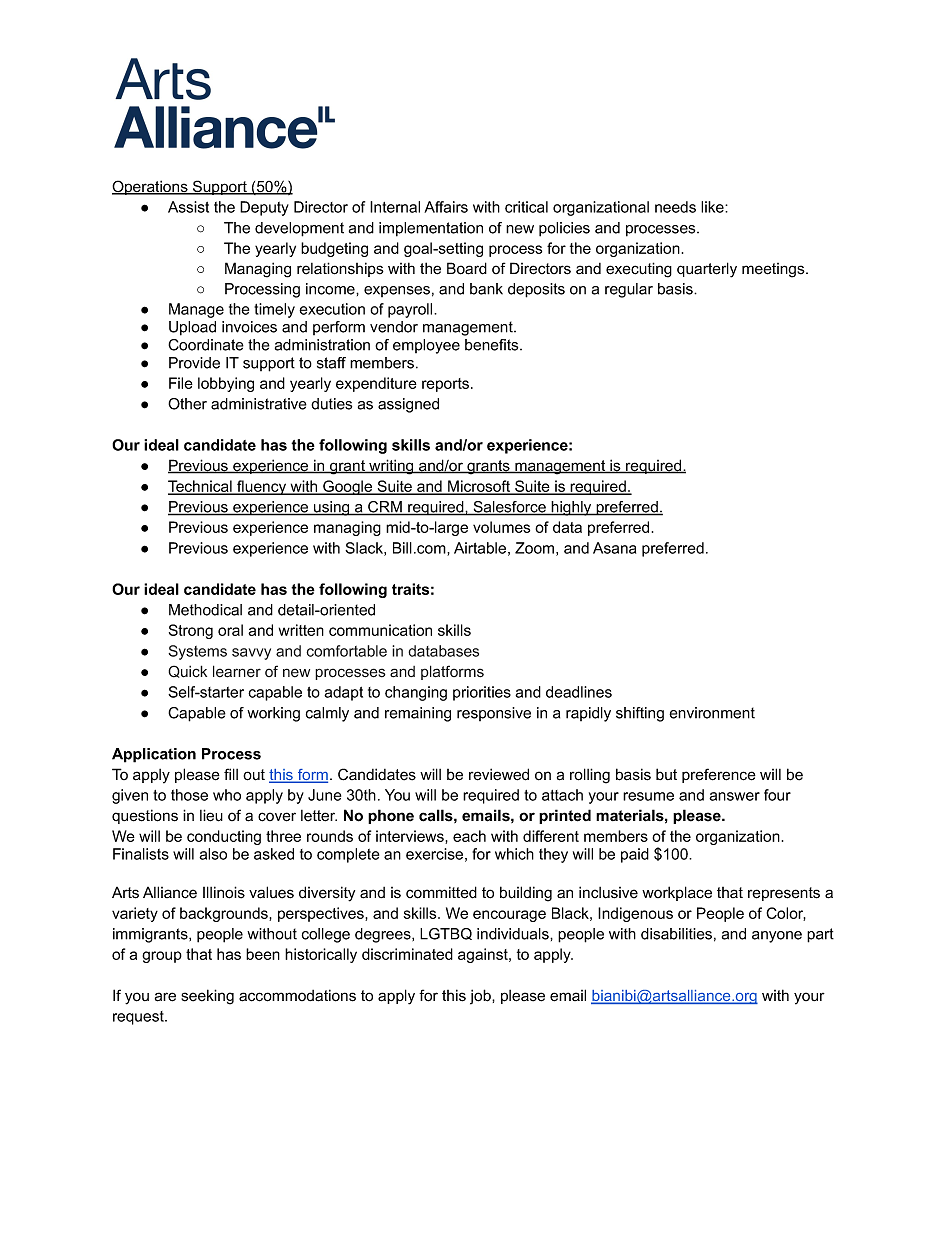 This screenshot has height=1233, width=952. What do you see at coordinates (380, 630) in the screenshot?
I see `communication` at bounding box center [380, 630].
